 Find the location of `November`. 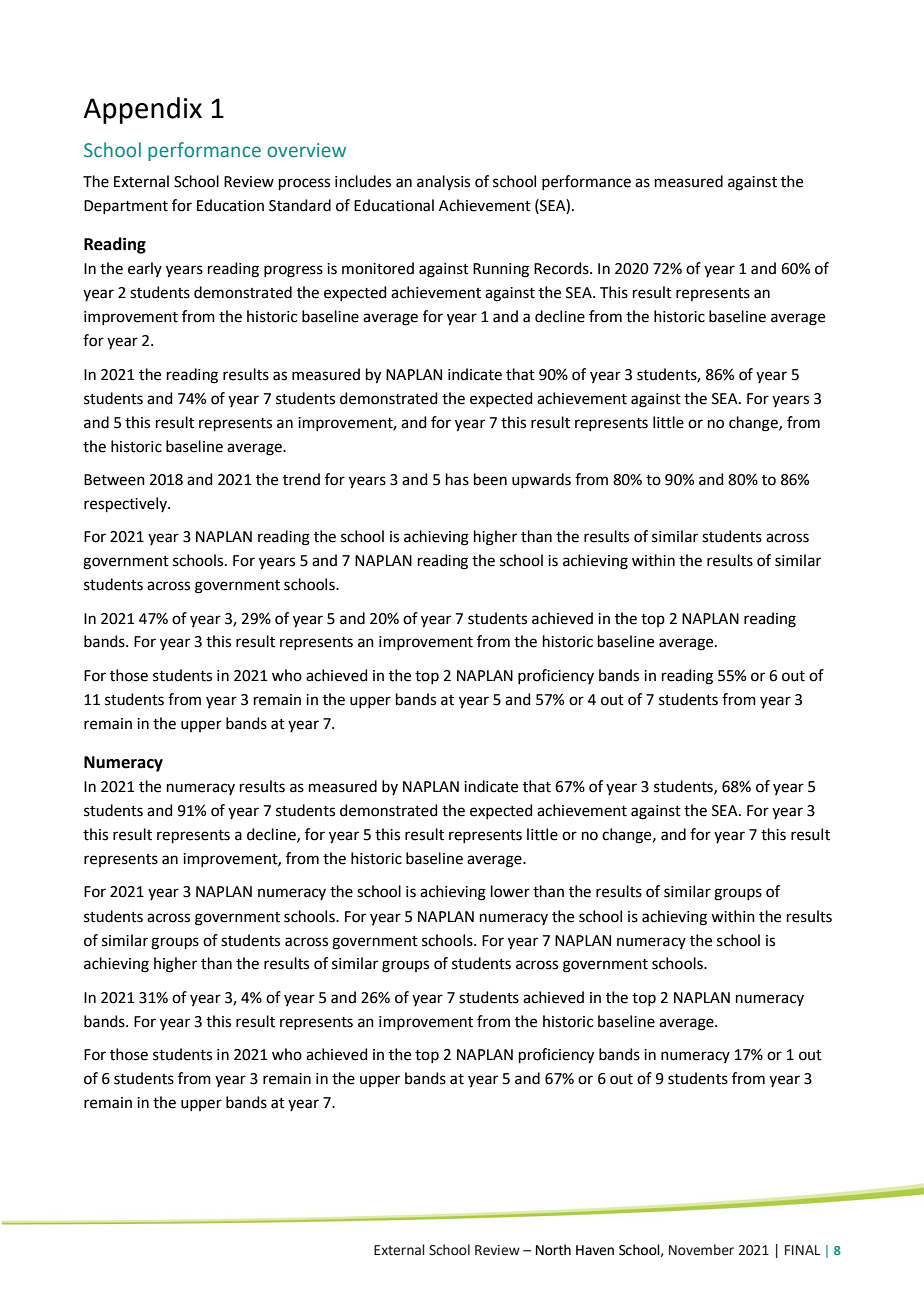

November is located at coordinates (701, 1250).
